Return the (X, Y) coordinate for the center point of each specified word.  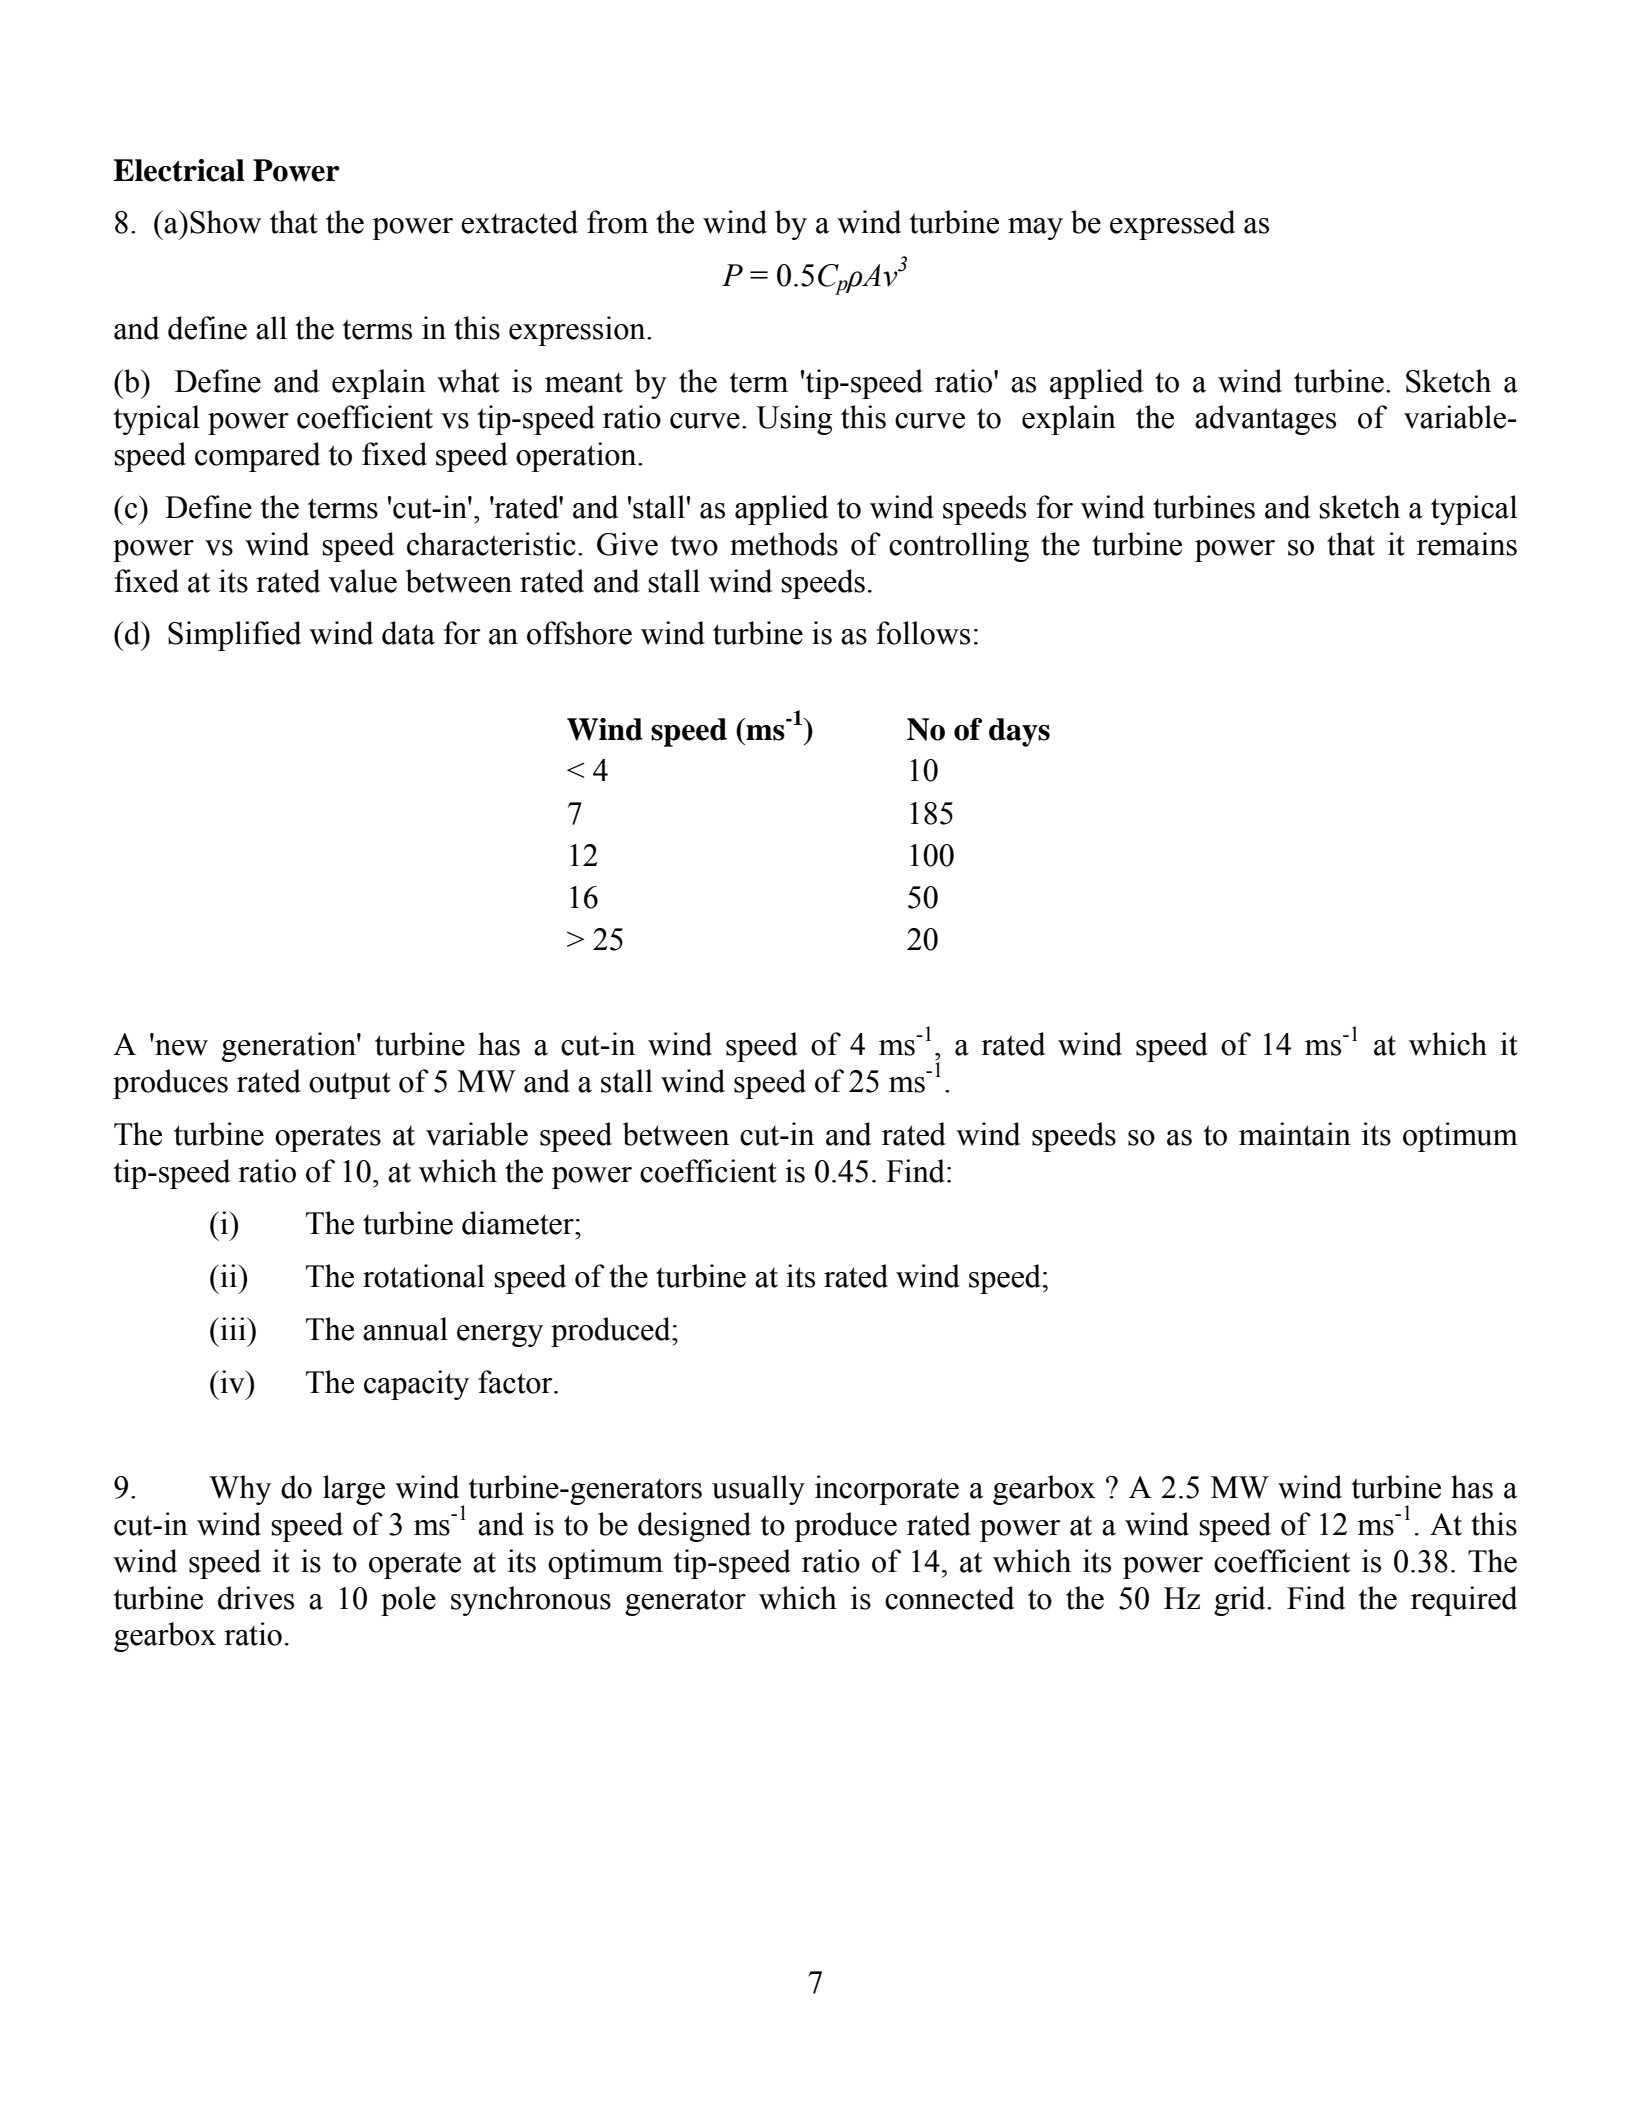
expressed (1172, 225)
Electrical (179, 170)
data (408, 633)
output (350, 1085)
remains (1467, 544)
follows (923, 633)
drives (256, 1598)
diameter (519, 1223)
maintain (1295, 1134)
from (617, 222)
